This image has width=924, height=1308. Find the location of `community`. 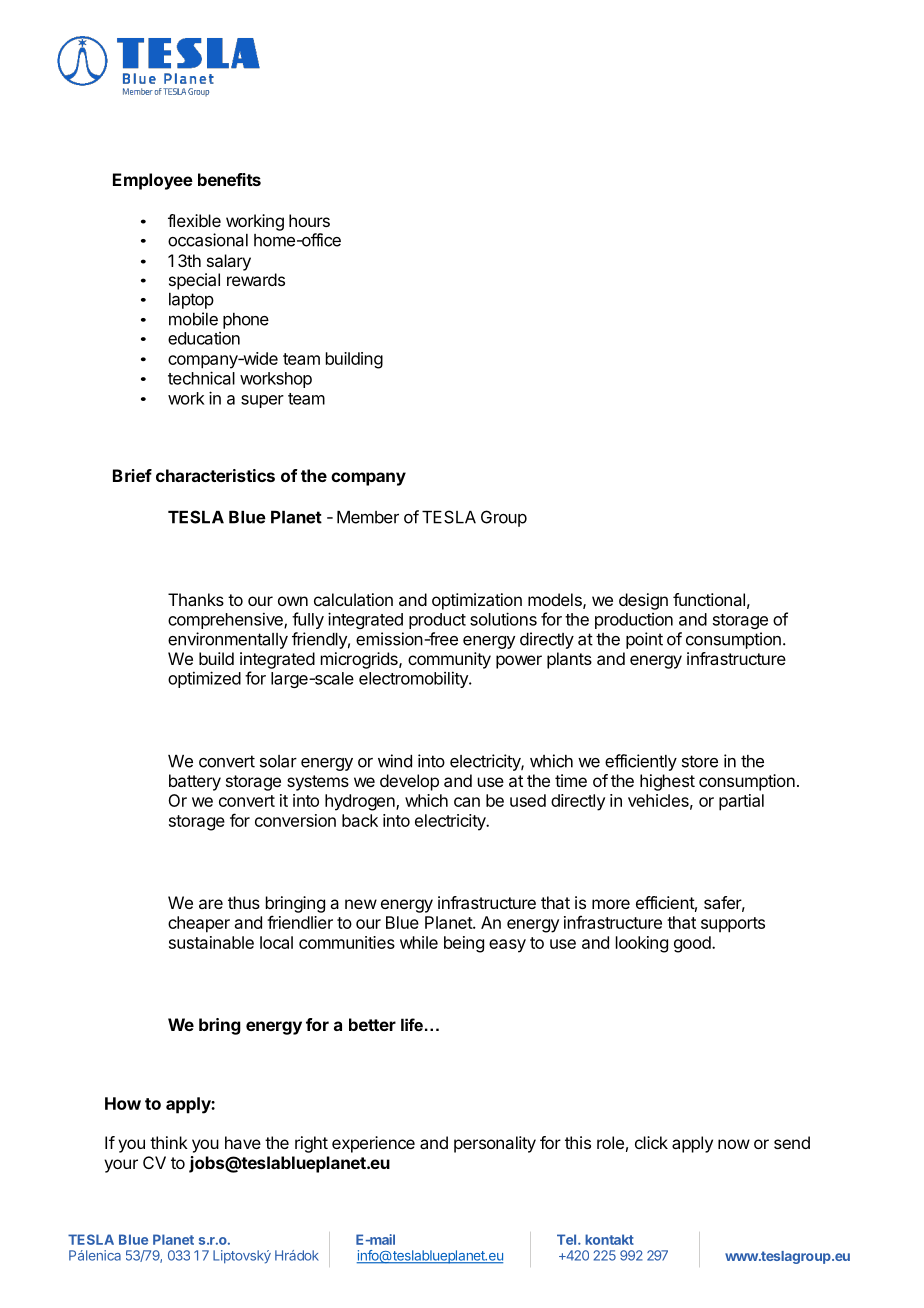

community is located at coordinates (449, 660).
